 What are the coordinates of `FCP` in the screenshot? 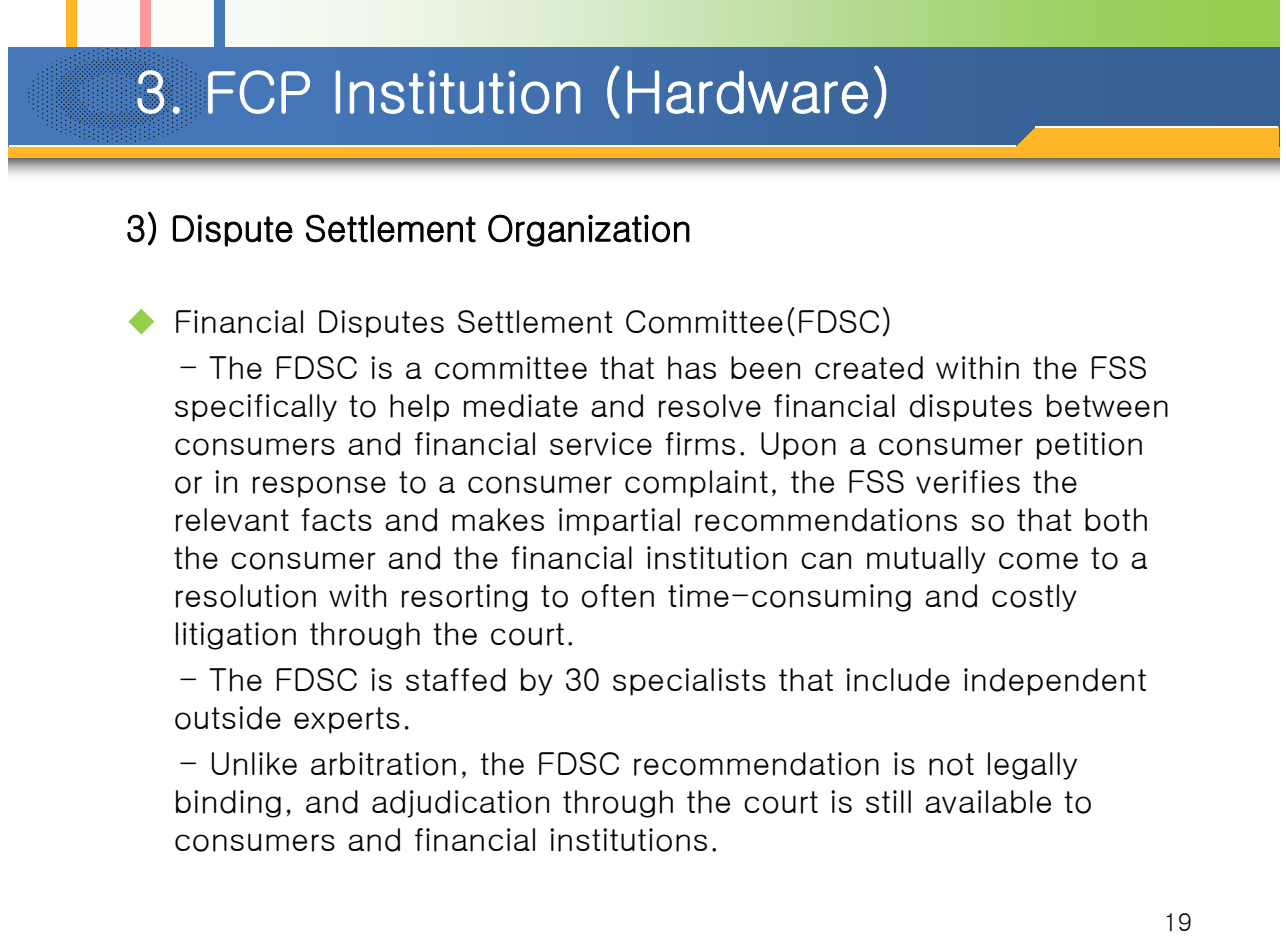 It's located at (259, 92).
